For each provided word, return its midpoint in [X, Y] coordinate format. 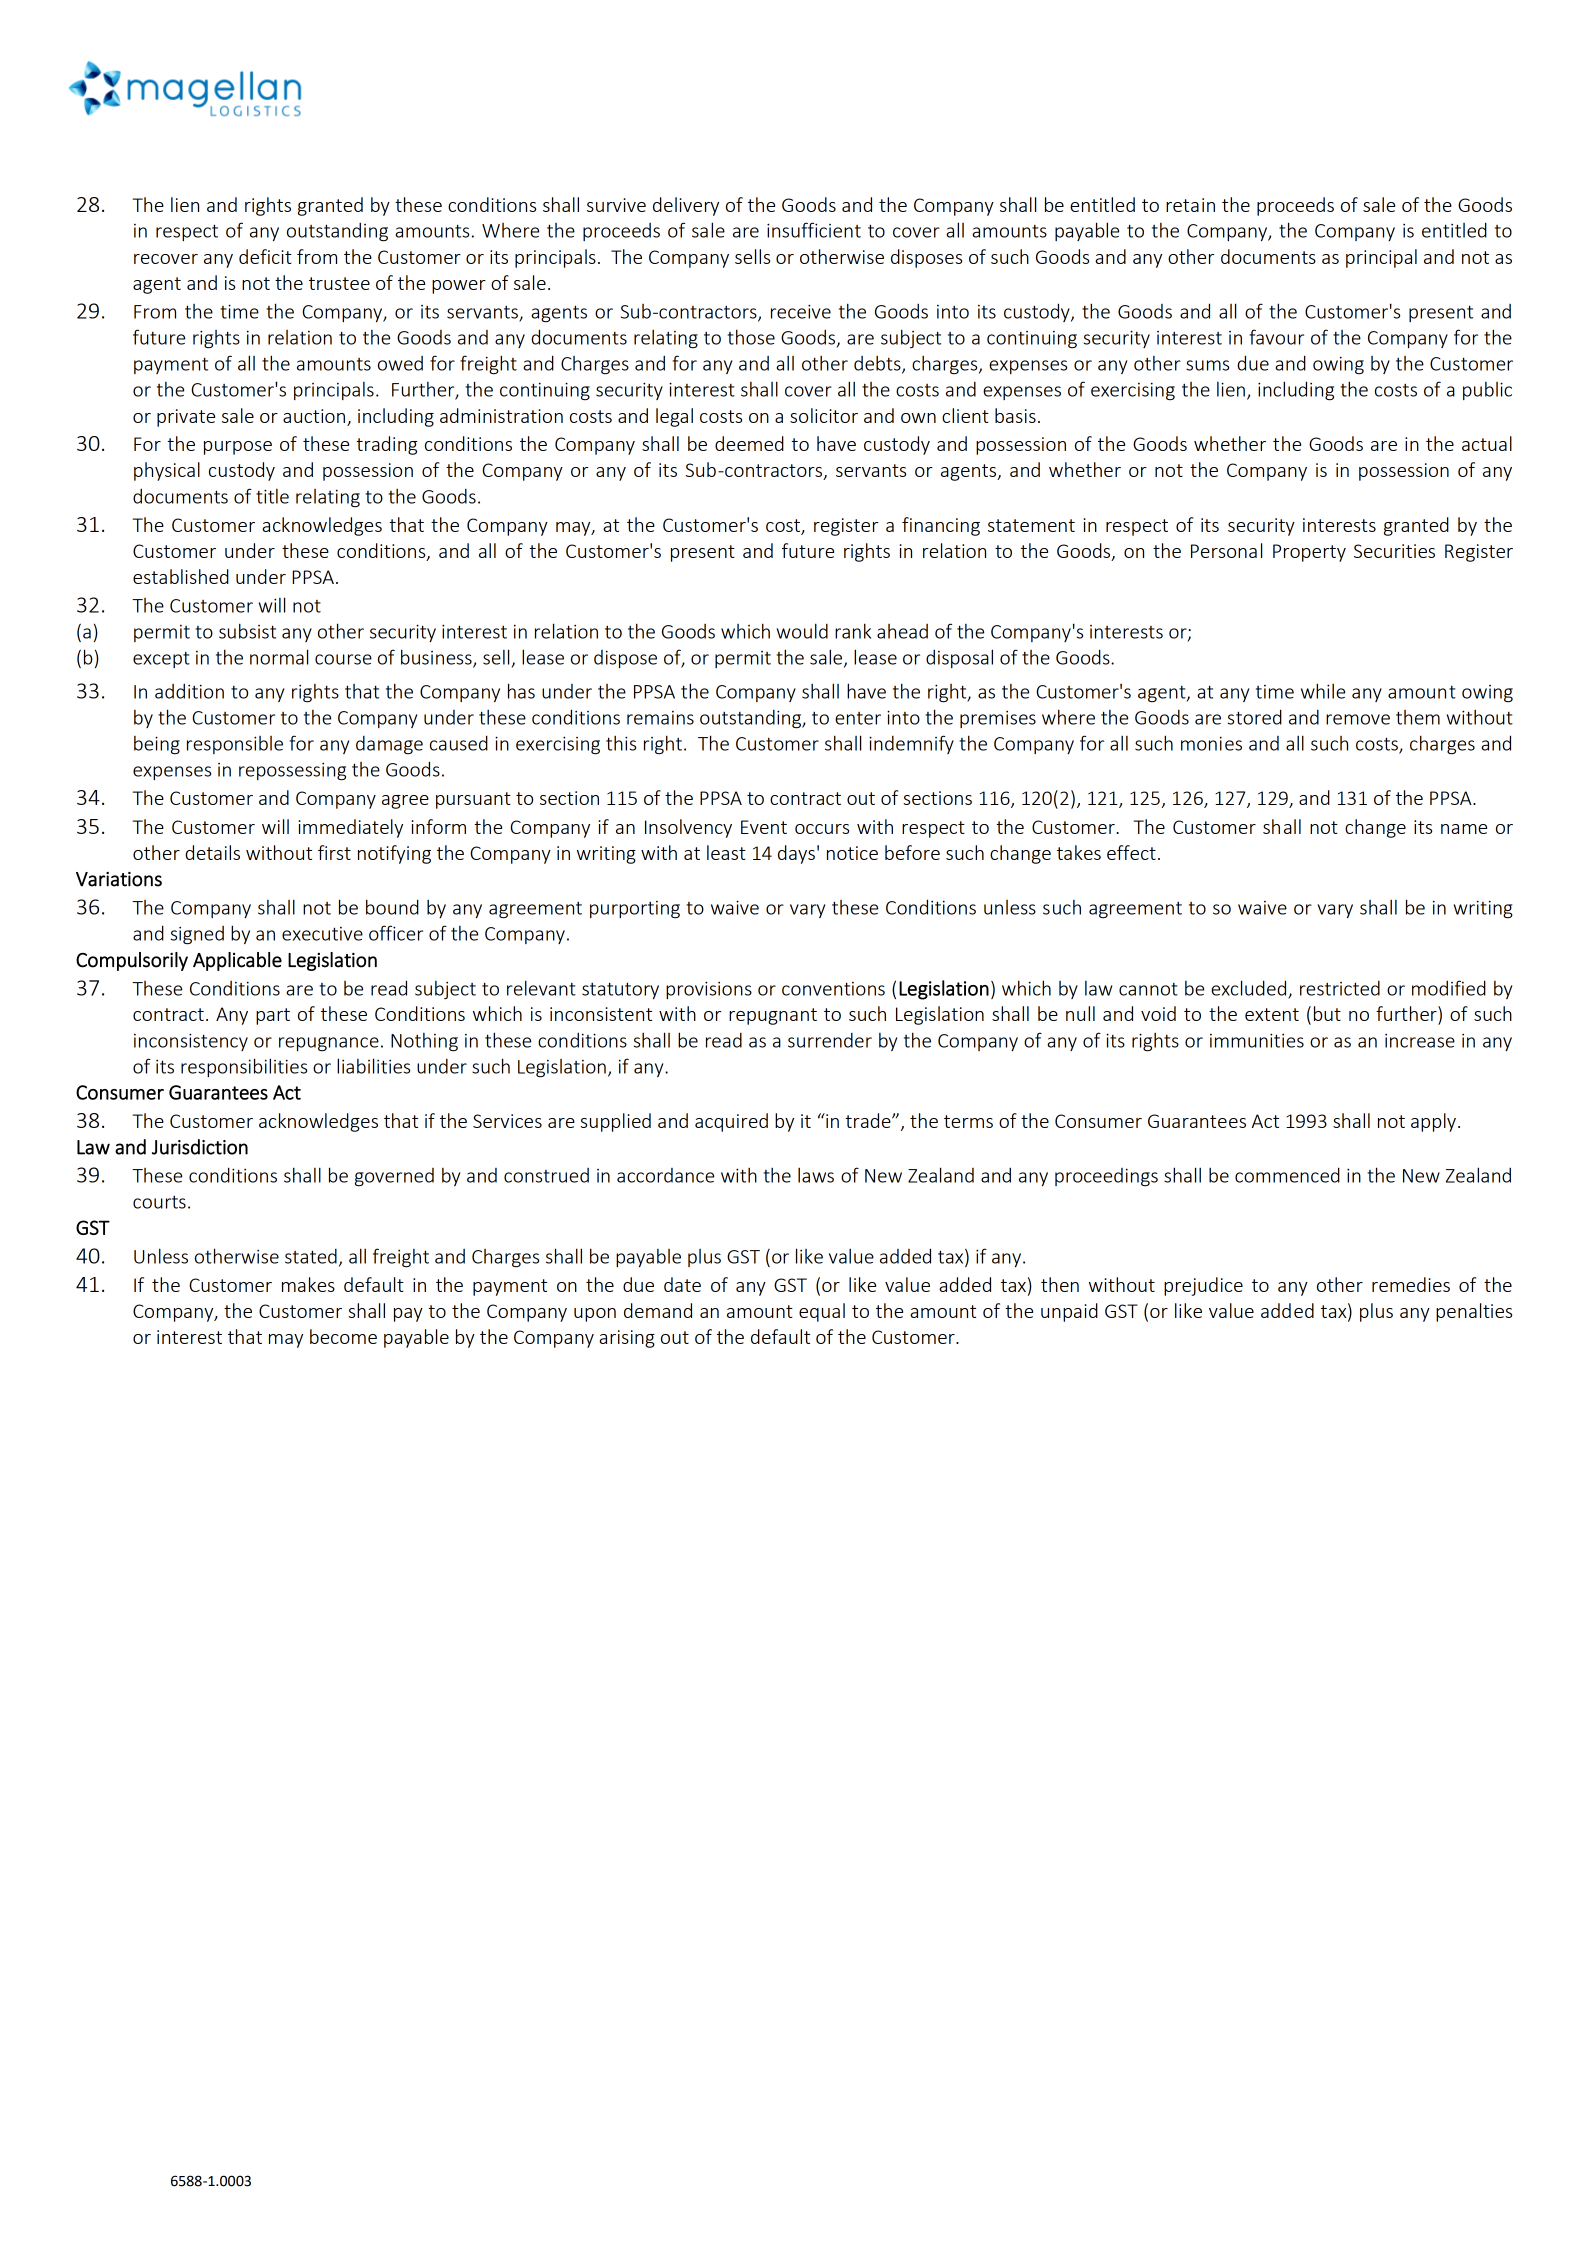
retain [1190, 205]
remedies [1411, 1284]
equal [822, 1312]
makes [308, 1284]
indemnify [911, 744]
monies [1211, 743]
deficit [265, 256]
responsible [235, 745]
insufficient [814, 230]
